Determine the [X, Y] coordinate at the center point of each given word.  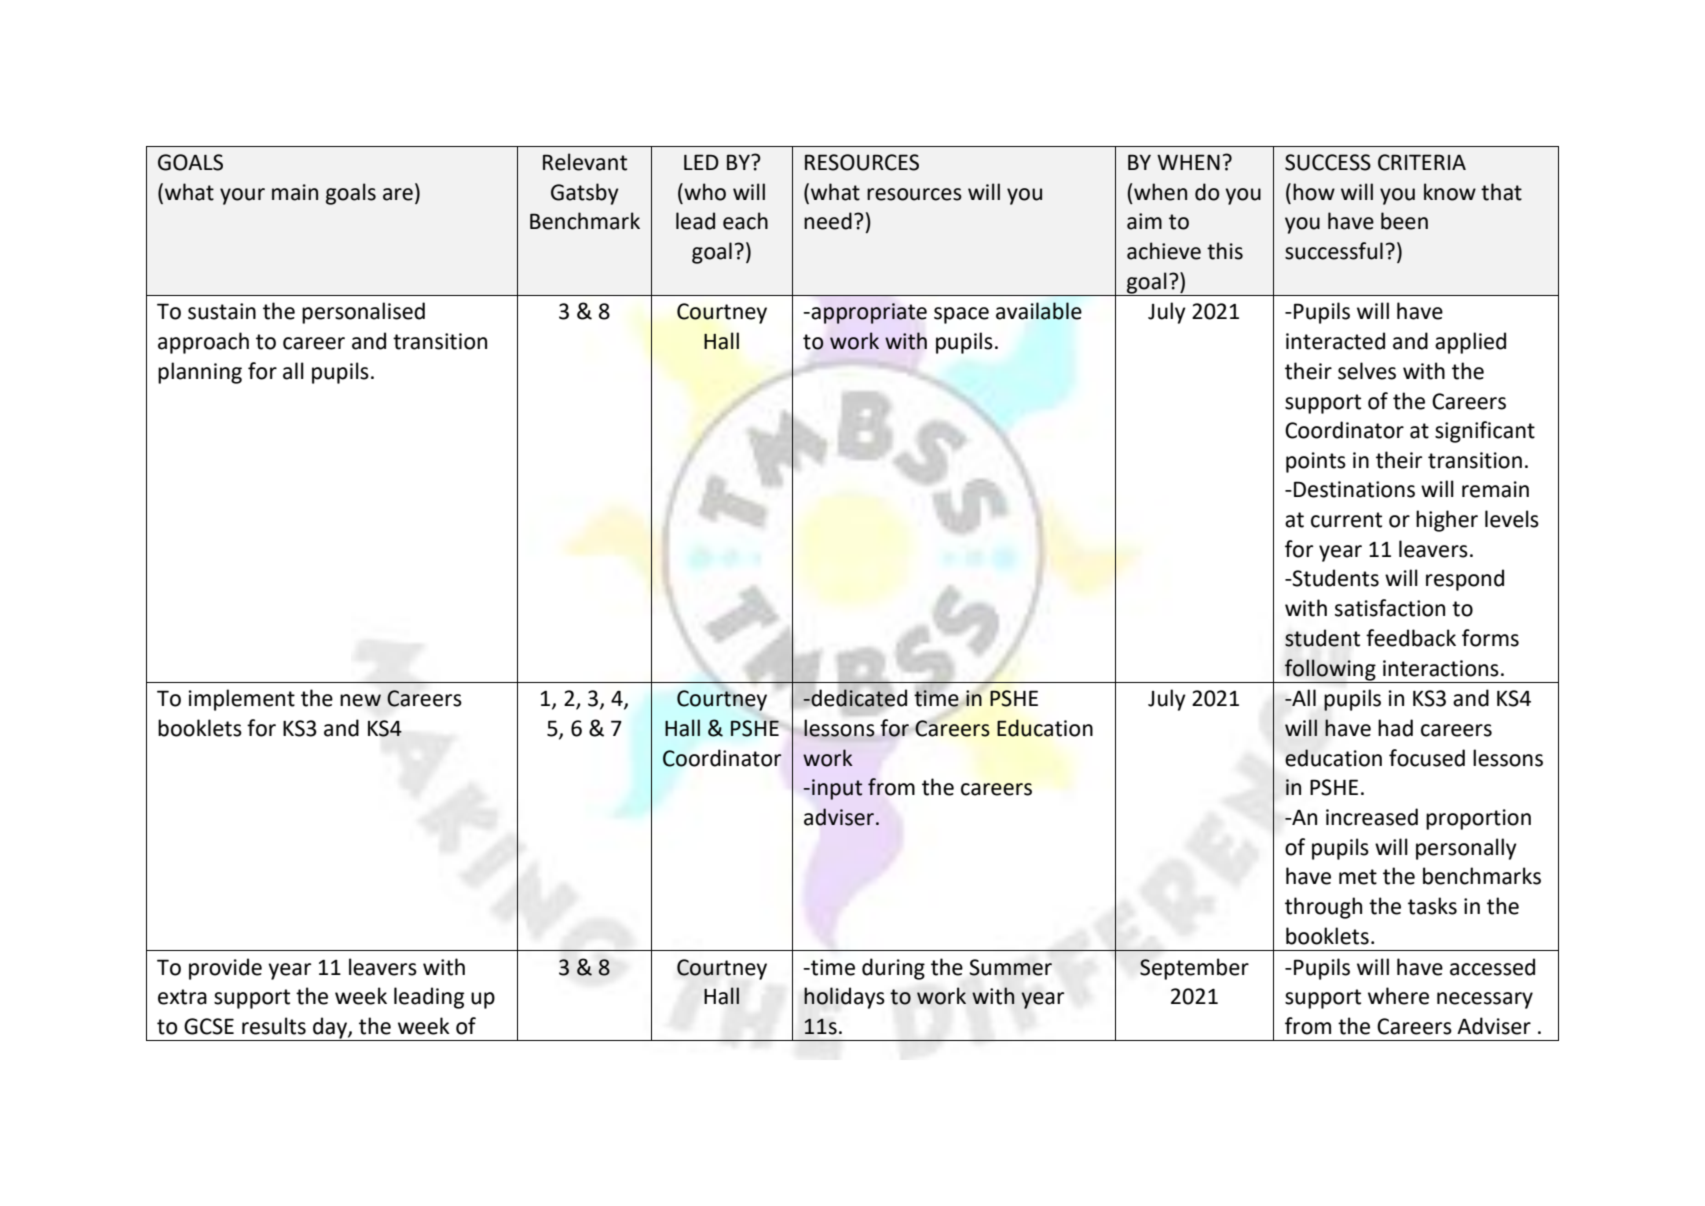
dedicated [858, 698]
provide [225, 969]
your [242, 196]
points [1316, 462]
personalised [363, 313]
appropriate [868, 313]
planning [200, 373]
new [360, 700]
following [1330, 670]
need [828, 221]
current [1346, 520]
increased [1372, 817]
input [837, 789]
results [274, 1026]
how [1314, 192]
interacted [1335, 341]
